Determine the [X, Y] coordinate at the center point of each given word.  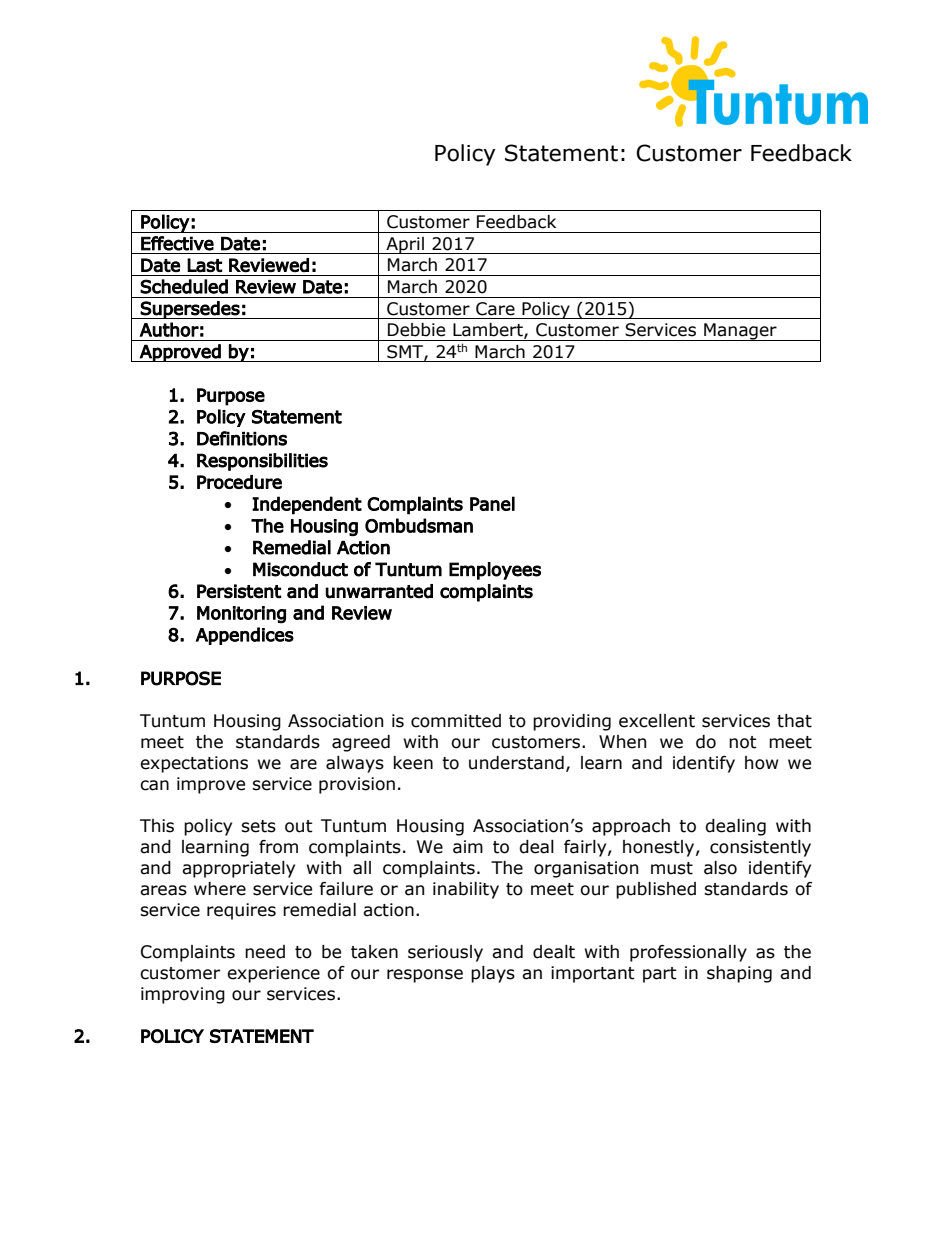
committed [456, 721]
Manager [740, 332]
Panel [492, 503]
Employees [495, 571]
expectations [194, 764]
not [743, 742]
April [405, 245]
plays [493, 974]
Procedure [239, 482]
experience [273, 974]
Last [204, 265]
